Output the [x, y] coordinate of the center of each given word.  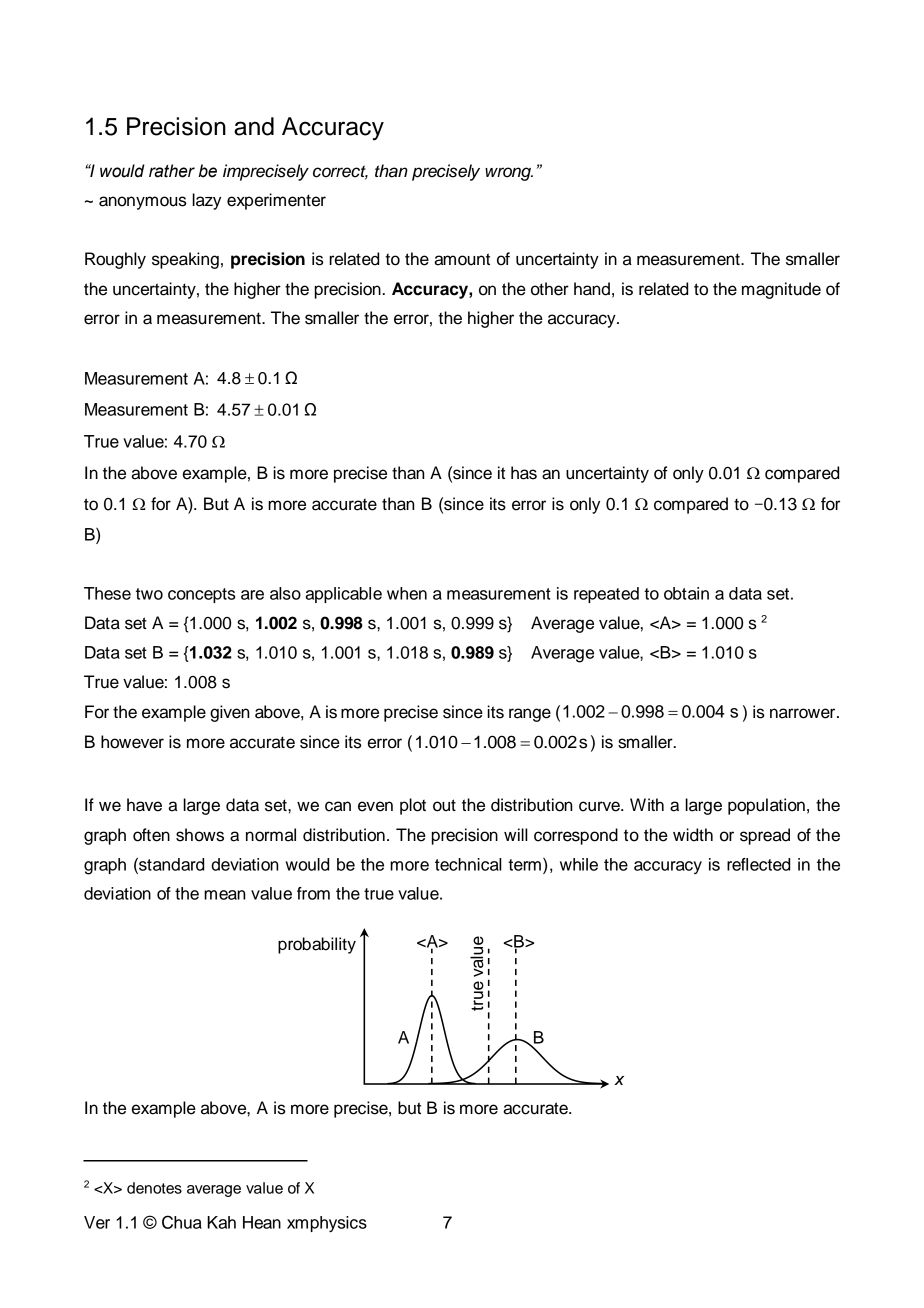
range [530, 715]
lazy [206, 201]
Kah [221, 1222]
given [229, 713]
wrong [509, 174]
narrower [804, 713]
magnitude [781, 290]
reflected [758, 864]
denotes [154, 1188]
